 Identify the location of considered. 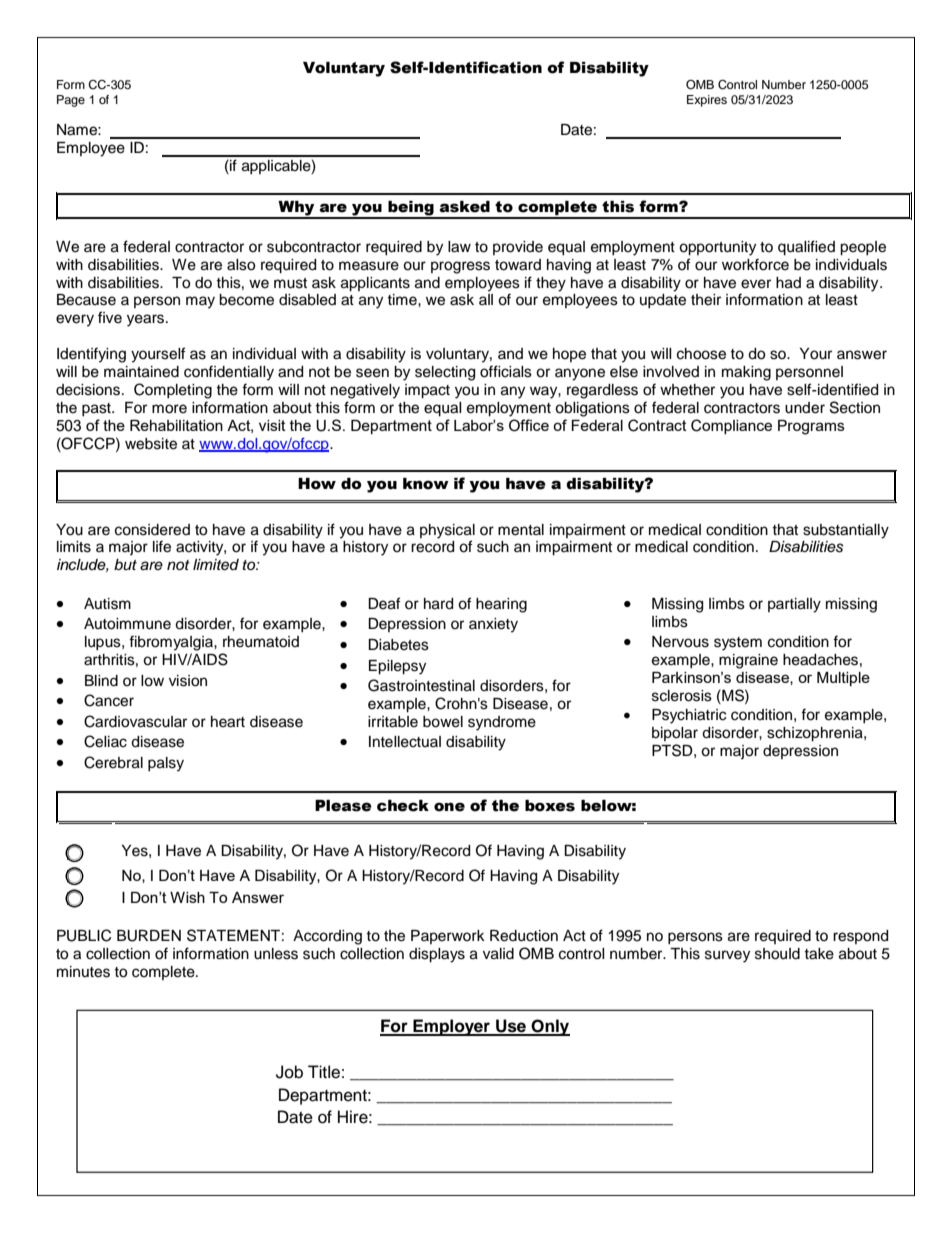
(152, 530).
